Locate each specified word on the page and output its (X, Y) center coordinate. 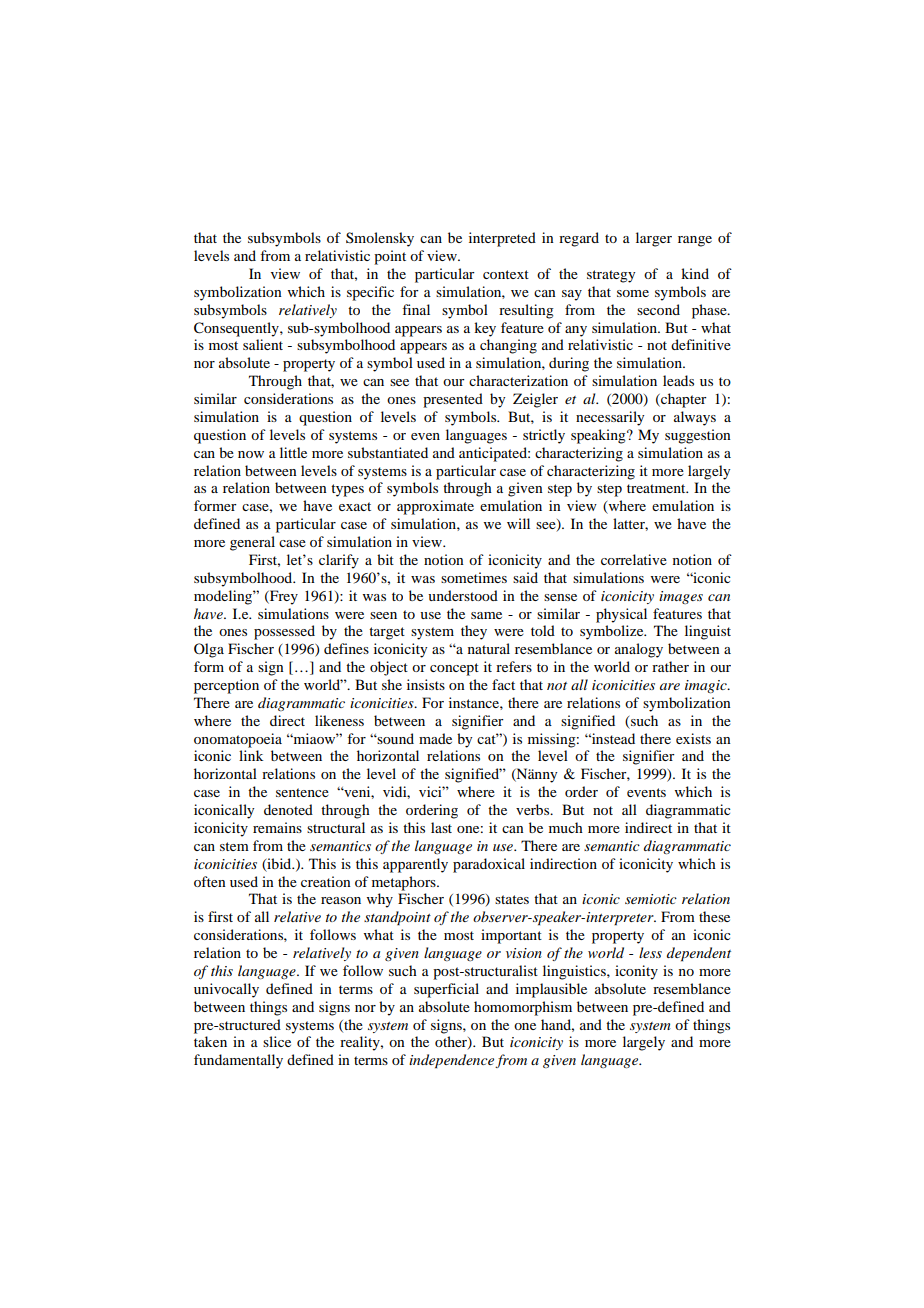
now (251, 454)
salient (263, 344)
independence (452, 1061)
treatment (657, 488)
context (506, 274)
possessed (284, 632)
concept (454, 669)
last (441, 827)
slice (277, 1041)
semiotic (651, 899)
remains (277, 827)
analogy (639, 650)
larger (654, 239)
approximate (435, 507)
